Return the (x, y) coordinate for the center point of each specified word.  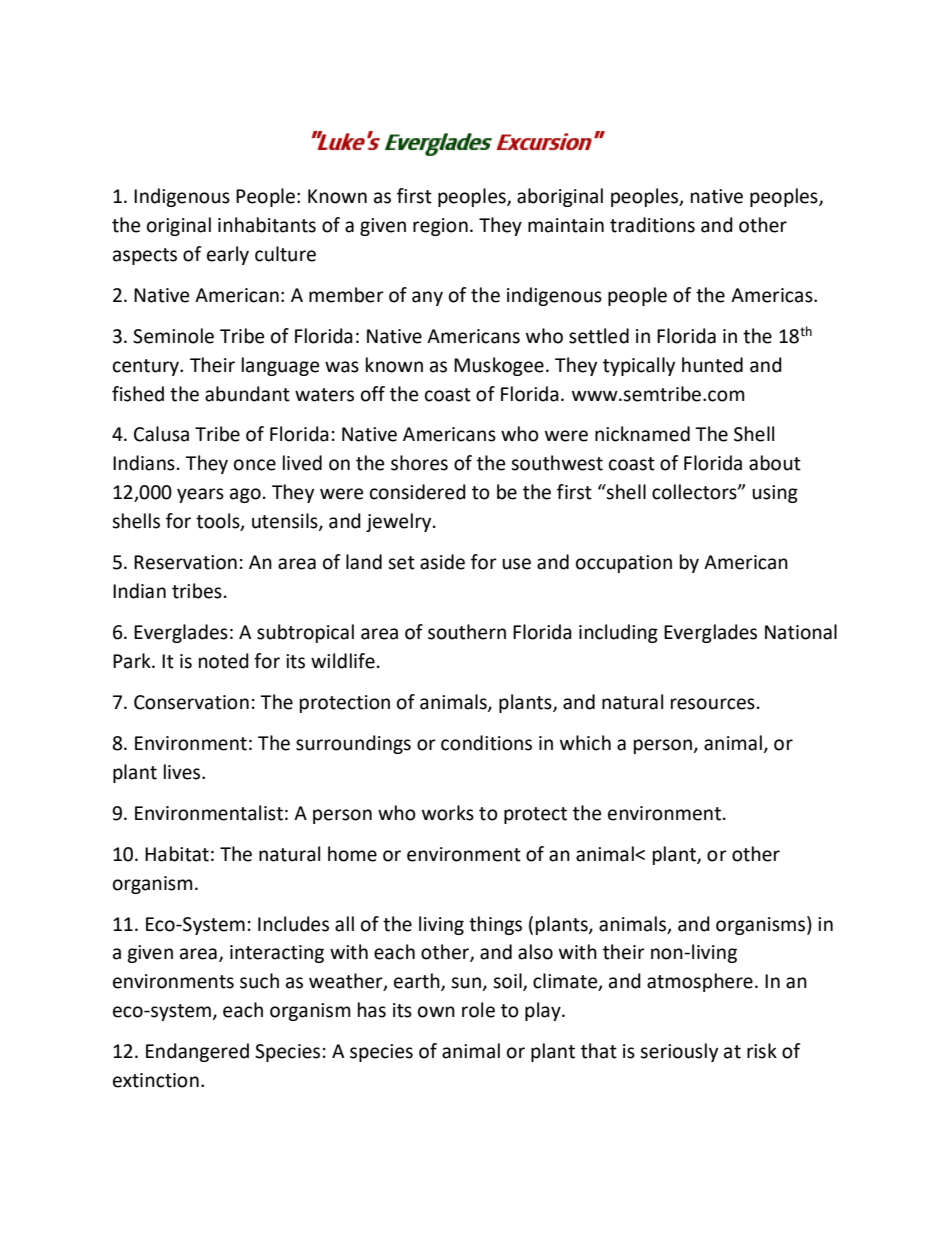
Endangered (197, 1052)
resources (713, 704)
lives (183, 772)
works (448, 813)
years (200, 495)
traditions (652, 225)
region (440, 227)
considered (418, 492)
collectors (695, 492)
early (228, 255)
